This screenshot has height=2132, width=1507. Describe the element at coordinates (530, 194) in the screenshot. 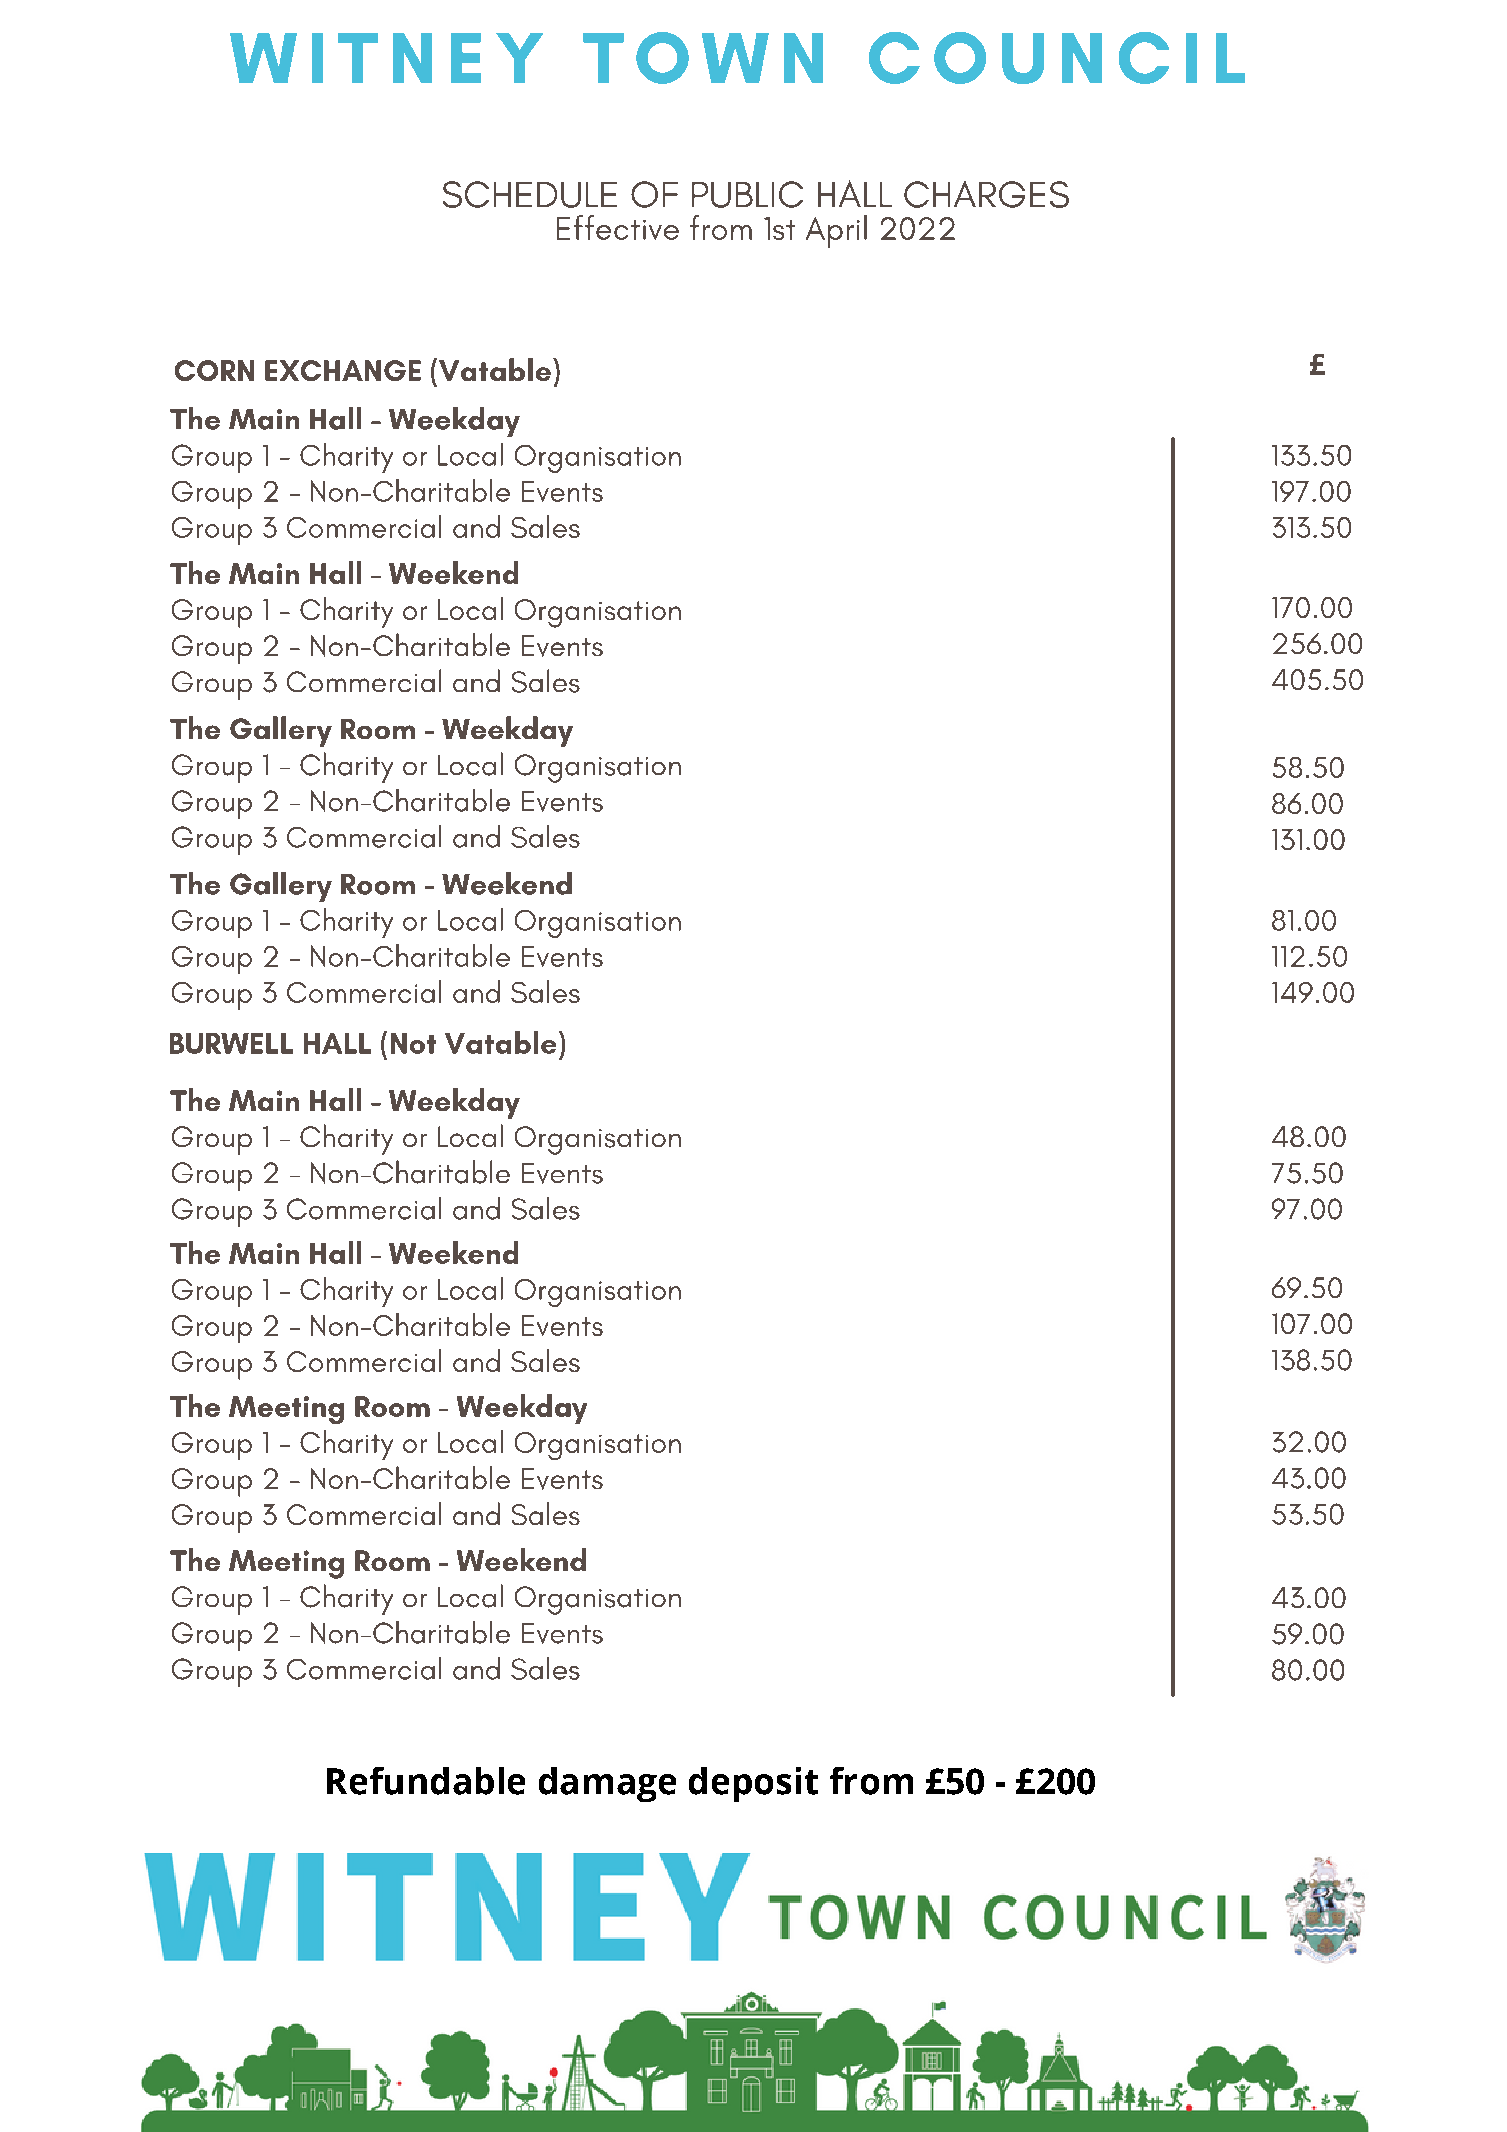

I see `SCHEDULE` at that location.
